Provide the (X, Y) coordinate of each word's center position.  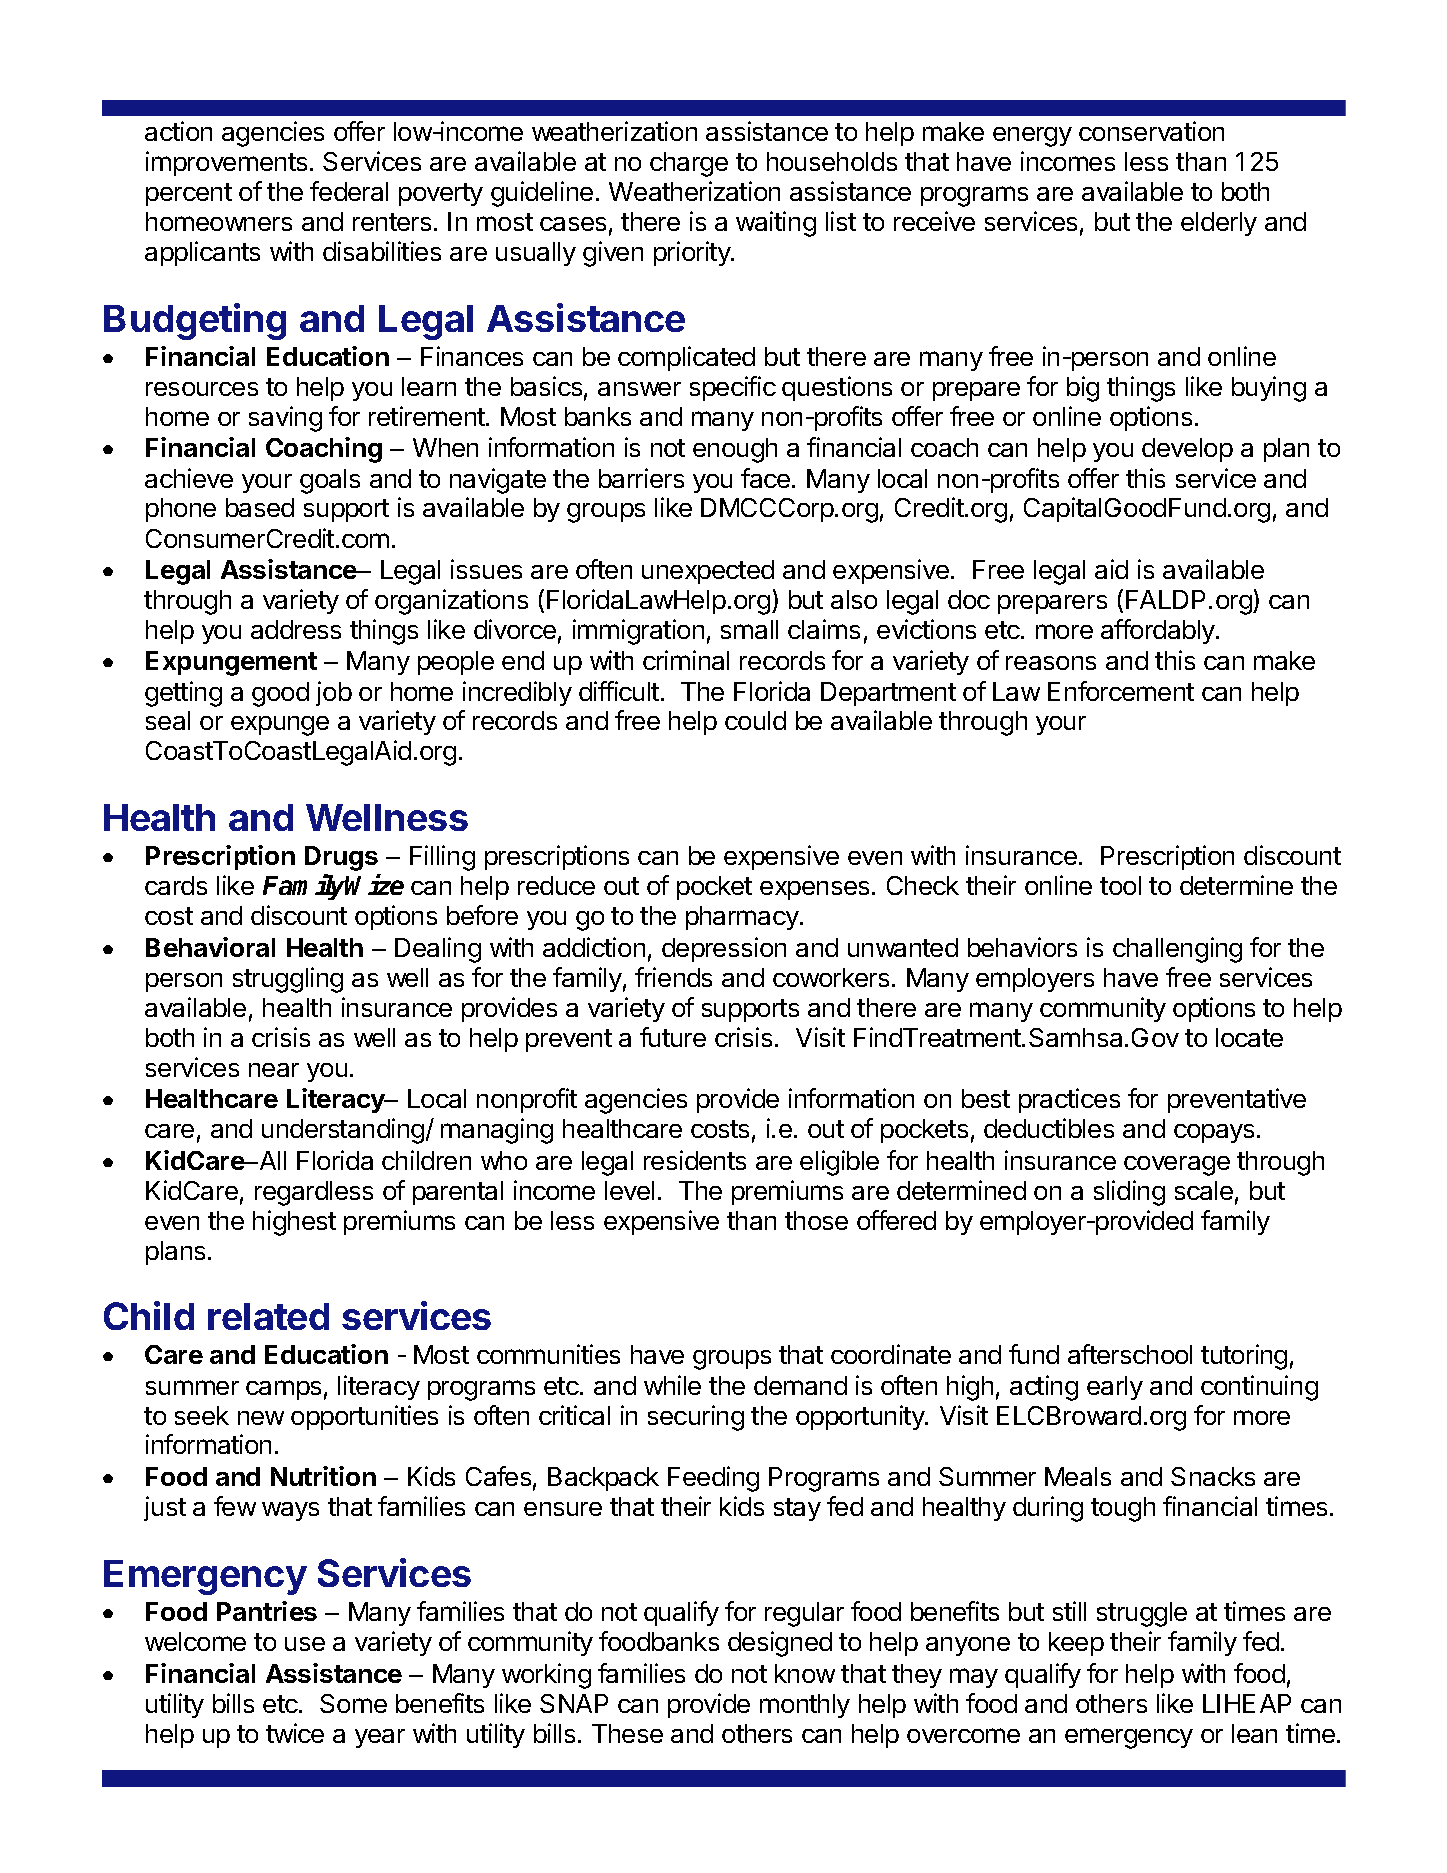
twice (295, 1733)
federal (349, 191)
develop (1187, 450)
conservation (1151, 131)
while (672, 1385)
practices (1069, 1100)
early (1115, 1388)
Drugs (341, 858)
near (274, 1070)
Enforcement (1121, 691)
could (755, 720)
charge (689, 164)
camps (283, 1390)
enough (735, 450)
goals (330, 481)
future (673, 1037)
